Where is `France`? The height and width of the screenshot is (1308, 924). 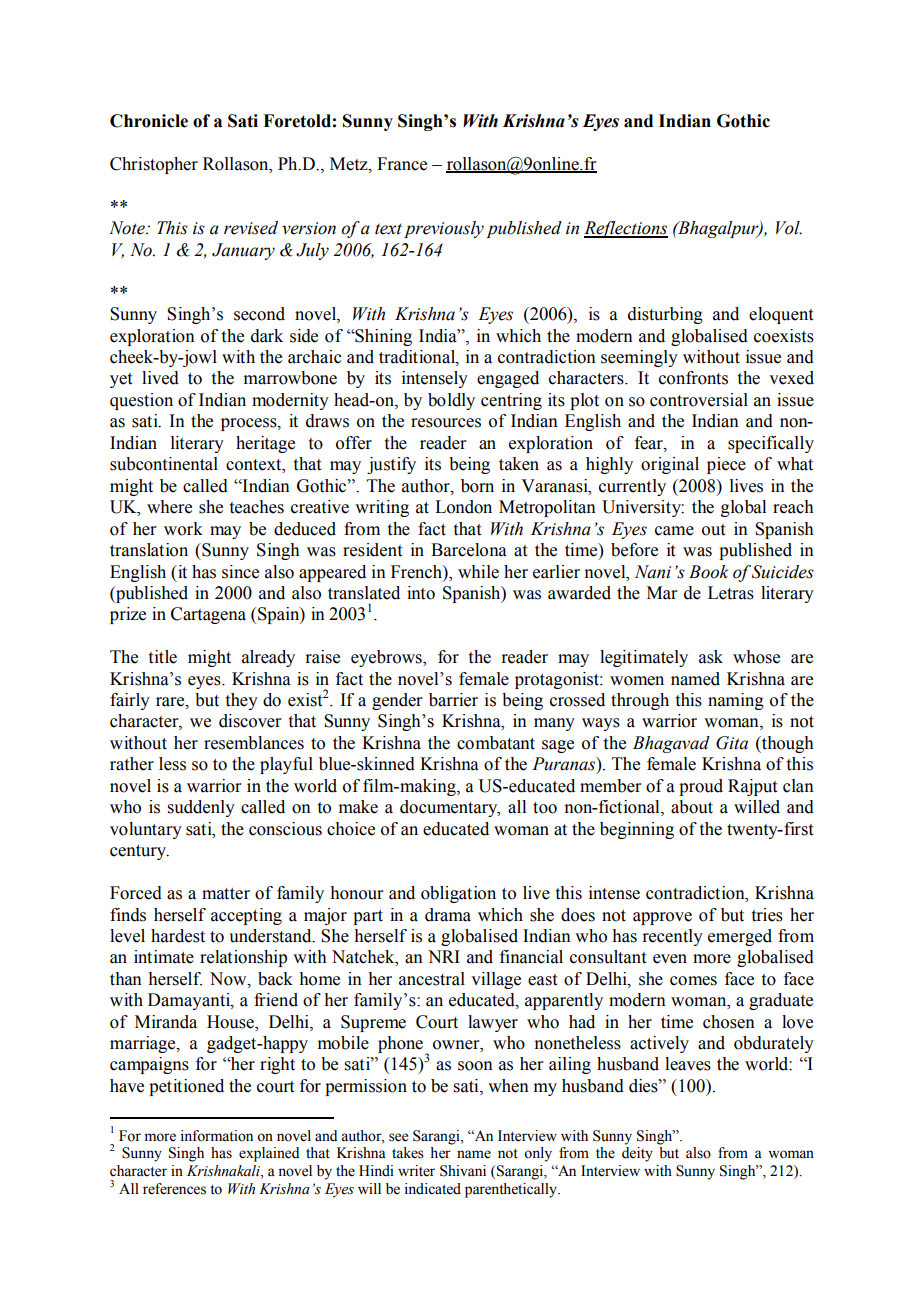
France is located at coordinates (402, 164).
